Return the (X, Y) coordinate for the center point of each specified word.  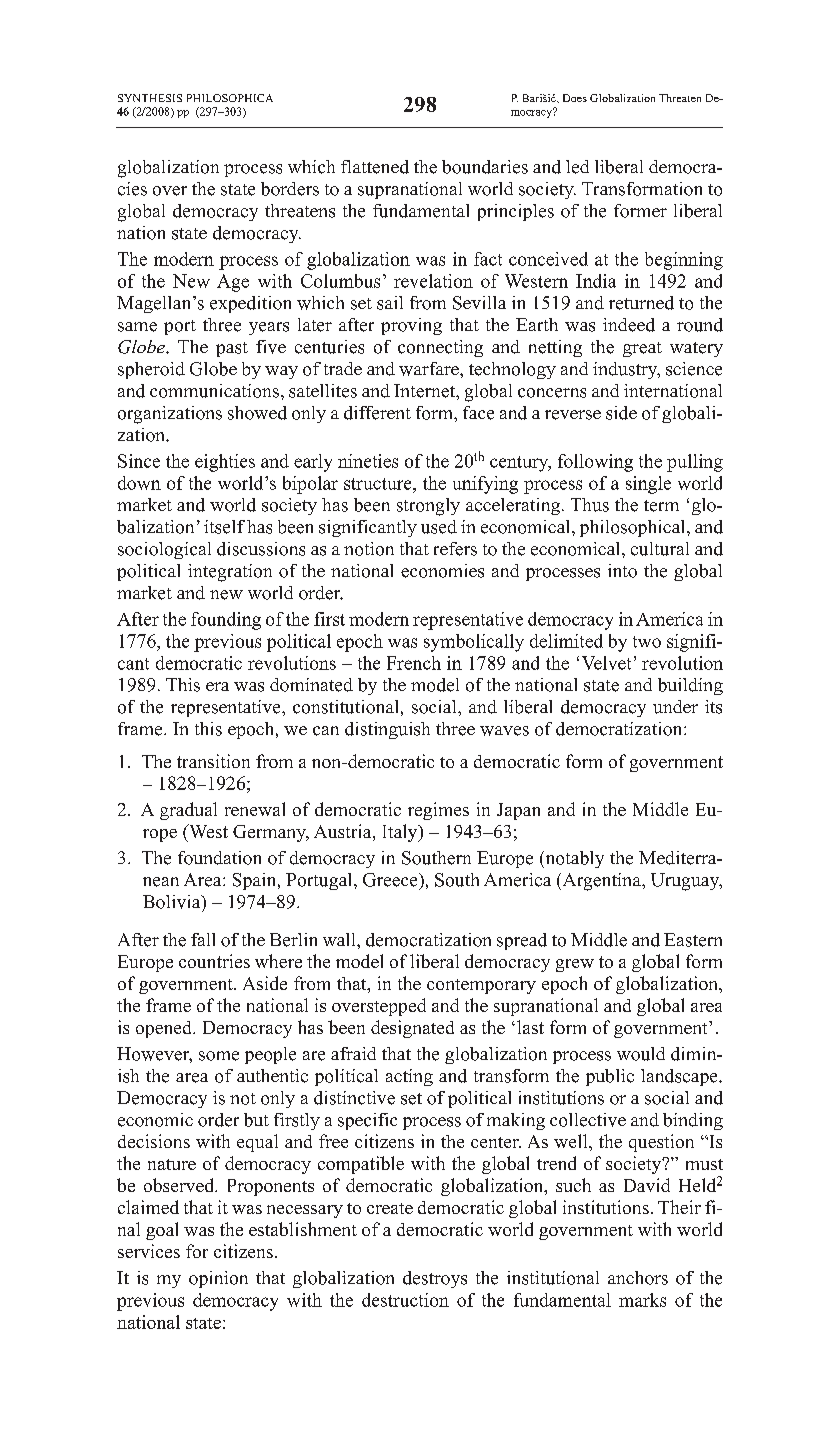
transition (213, 761)
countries (214, 961)
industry (626, 370)
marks (642, 1300)
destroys (435, 1279)
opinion (218, 1279)
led (577, 167)
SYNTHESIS (150, 98)
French (414, 663)
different (377, 413)
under (675, 707)
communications (214, 391)
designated (412, 1029)
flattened (375, 167)
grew (575, 965)
